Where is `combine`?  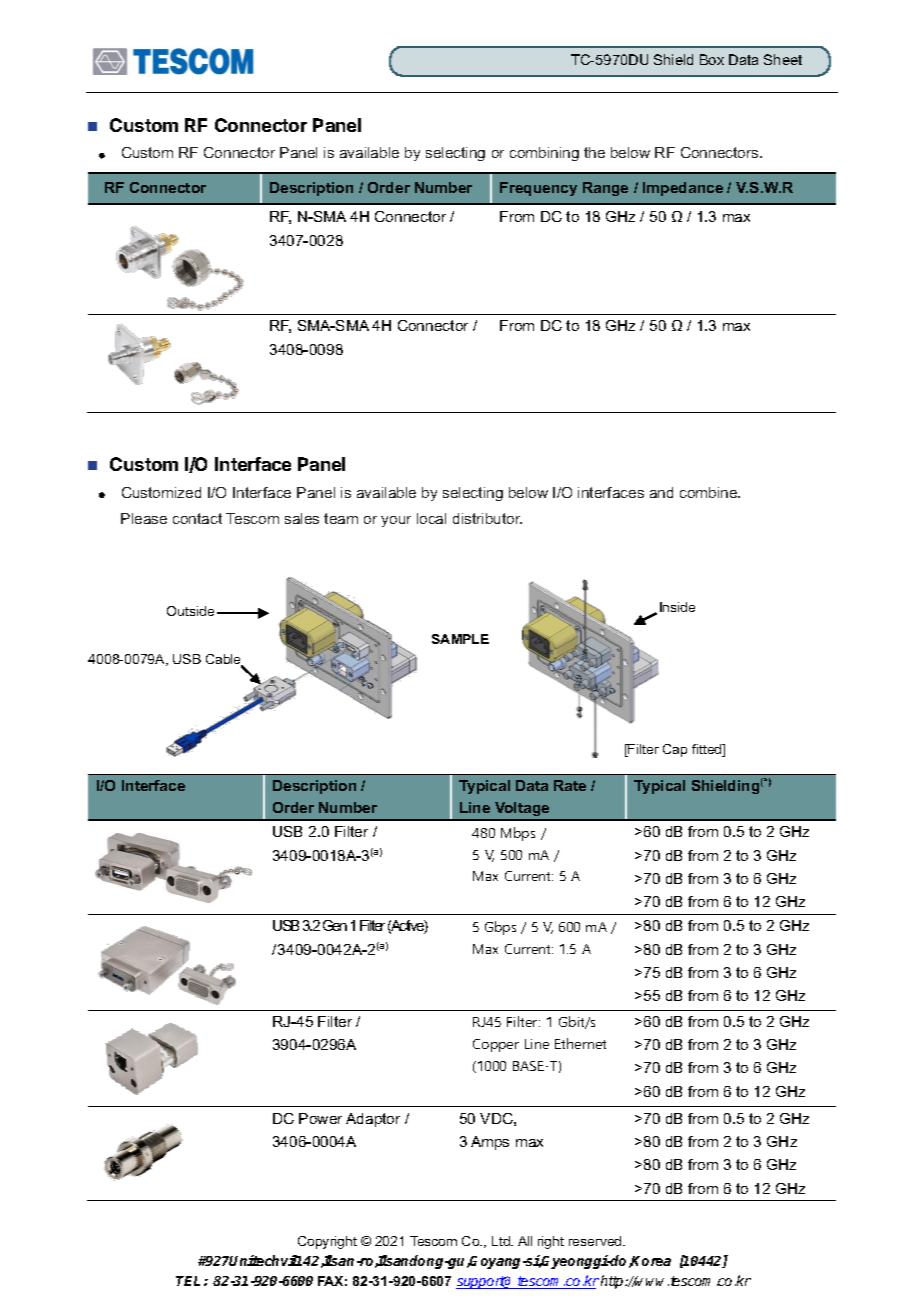 combine is located at coordinates (710, 492).
